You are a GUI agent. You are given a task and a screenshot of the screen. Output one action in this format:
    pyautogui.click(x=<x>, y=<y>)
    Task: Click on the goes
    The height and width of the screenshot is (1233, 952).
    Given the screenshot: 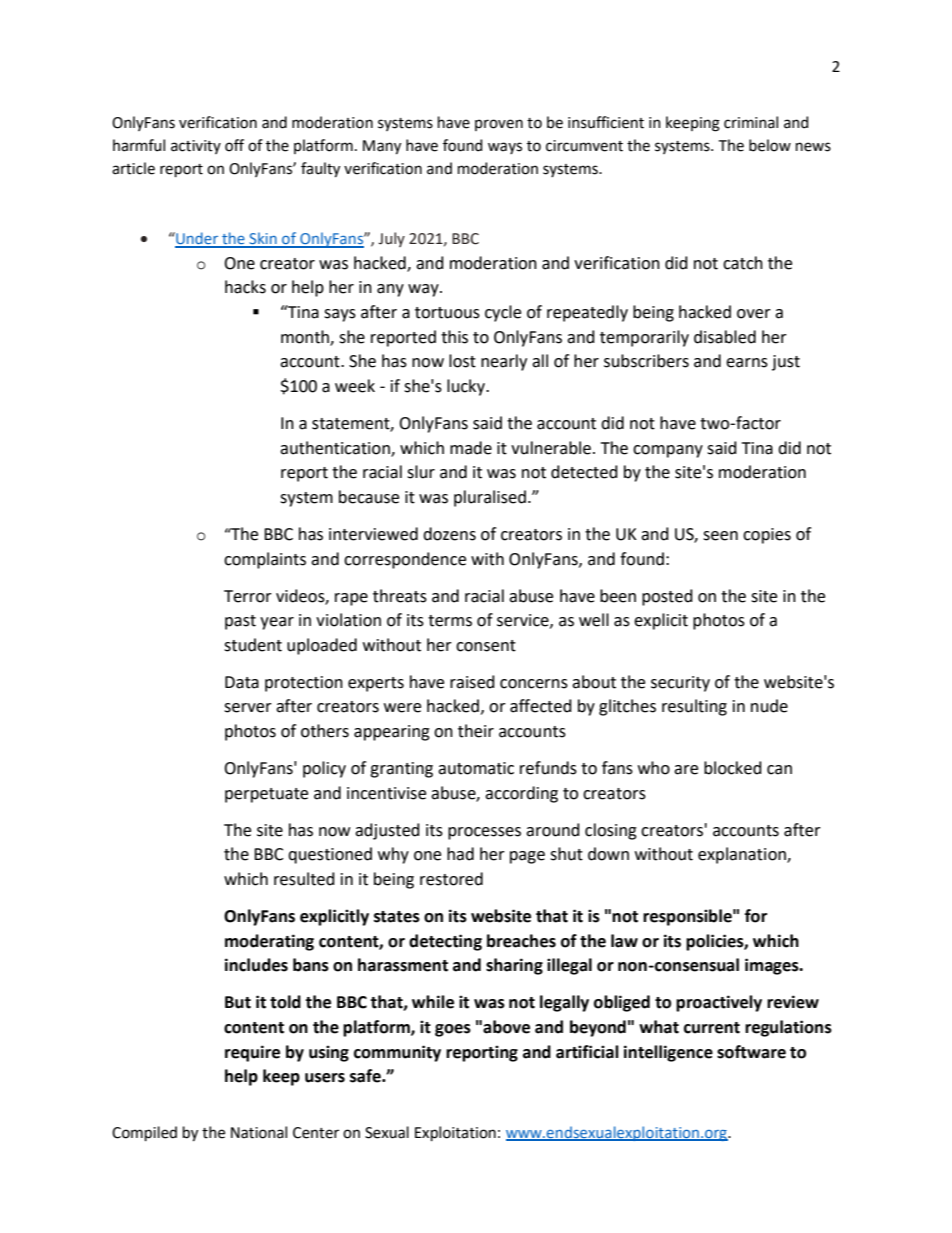 What is the action you would take?
    pyautogui.click(x=453, y=1030)
